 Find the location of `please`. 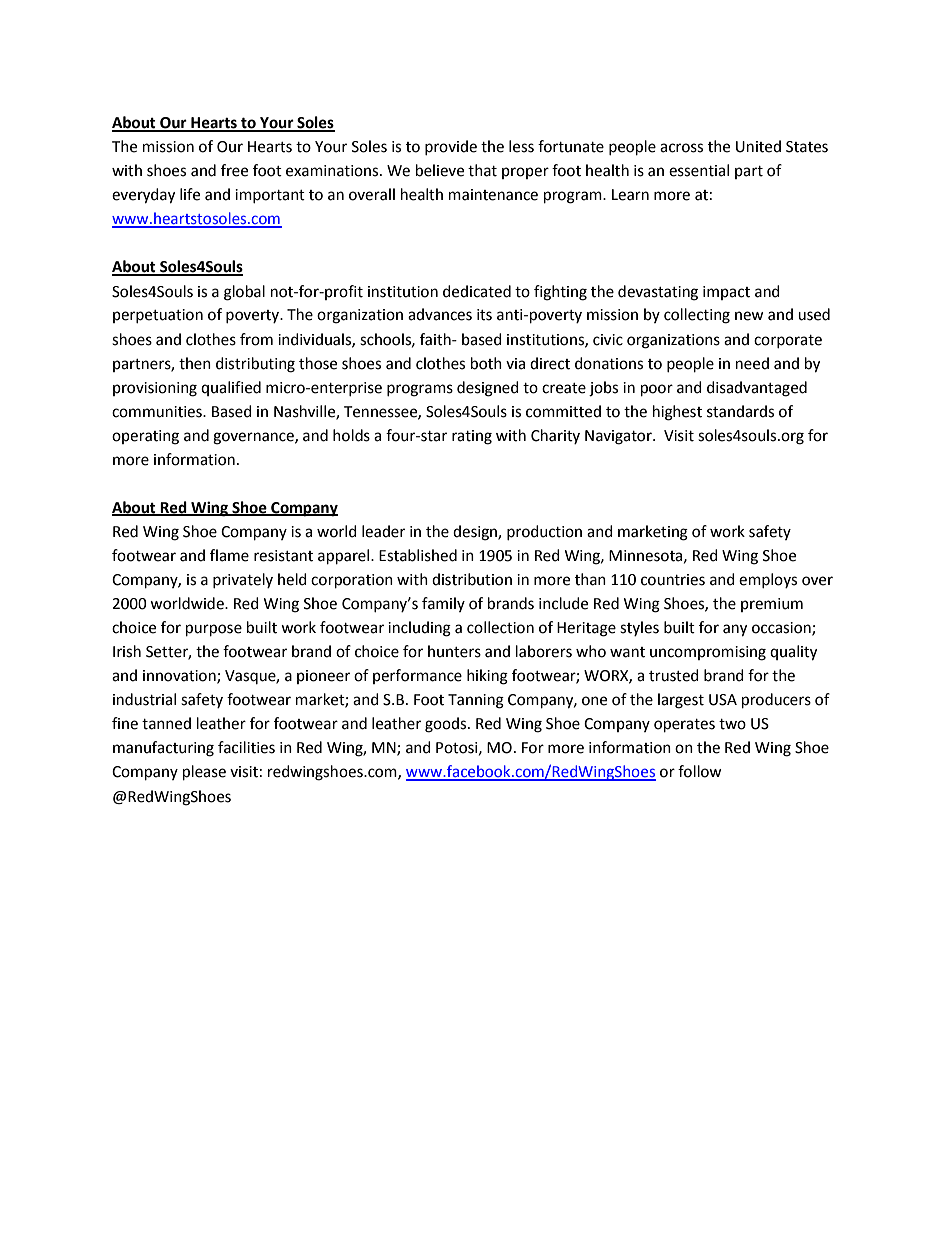

please is located at coordinates (204, 773).
